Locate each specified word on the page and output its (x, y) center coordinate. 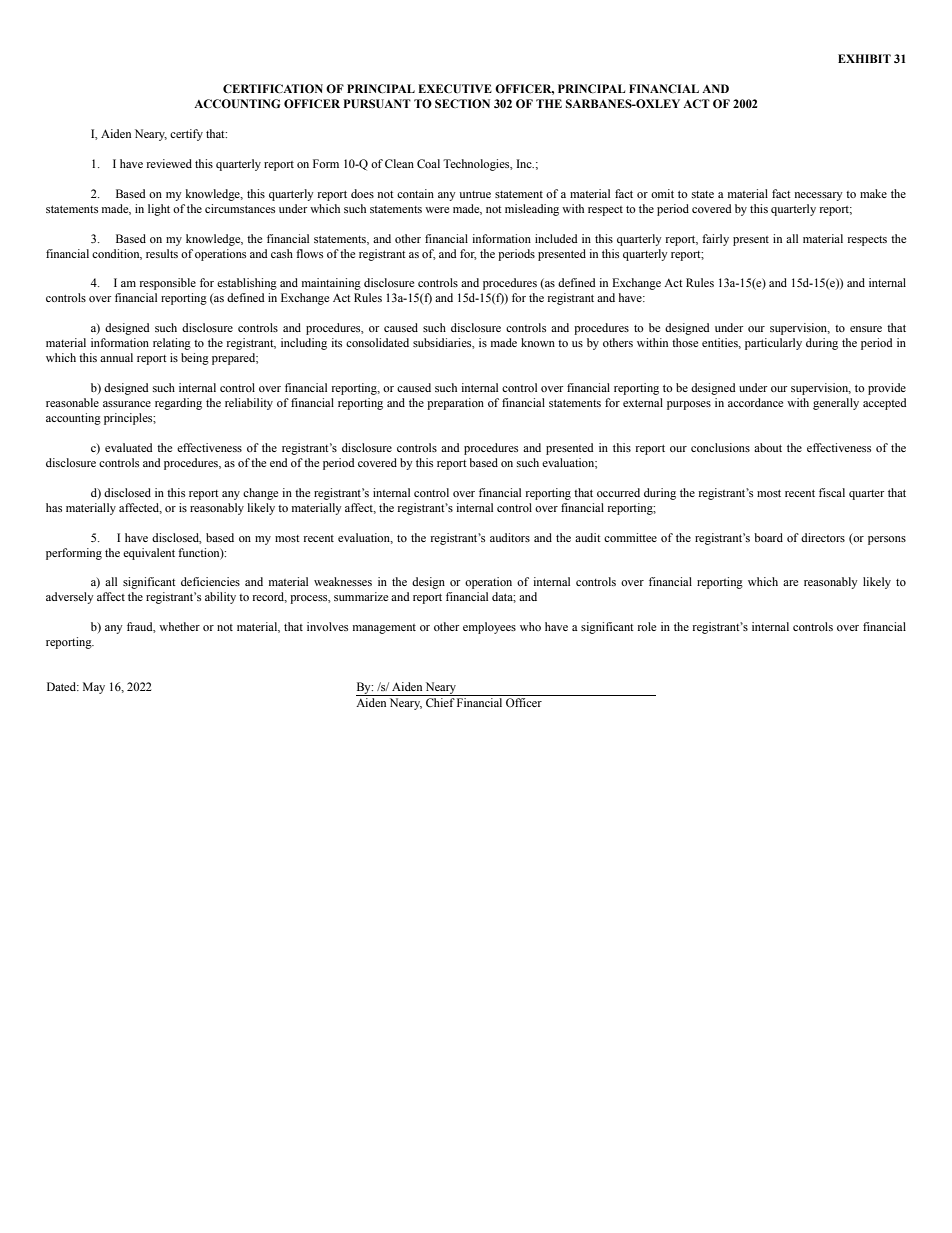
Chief (440, 702)
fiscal (832, 492)
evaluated (129, 447)
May (94, 688)
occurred (618, 492)
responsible (168, 284)
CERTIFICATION (273, 88)
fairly (715, 240)
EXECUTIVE (455, 88)
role (647, 626)
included (556, 238)
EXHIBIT (864, 58)
